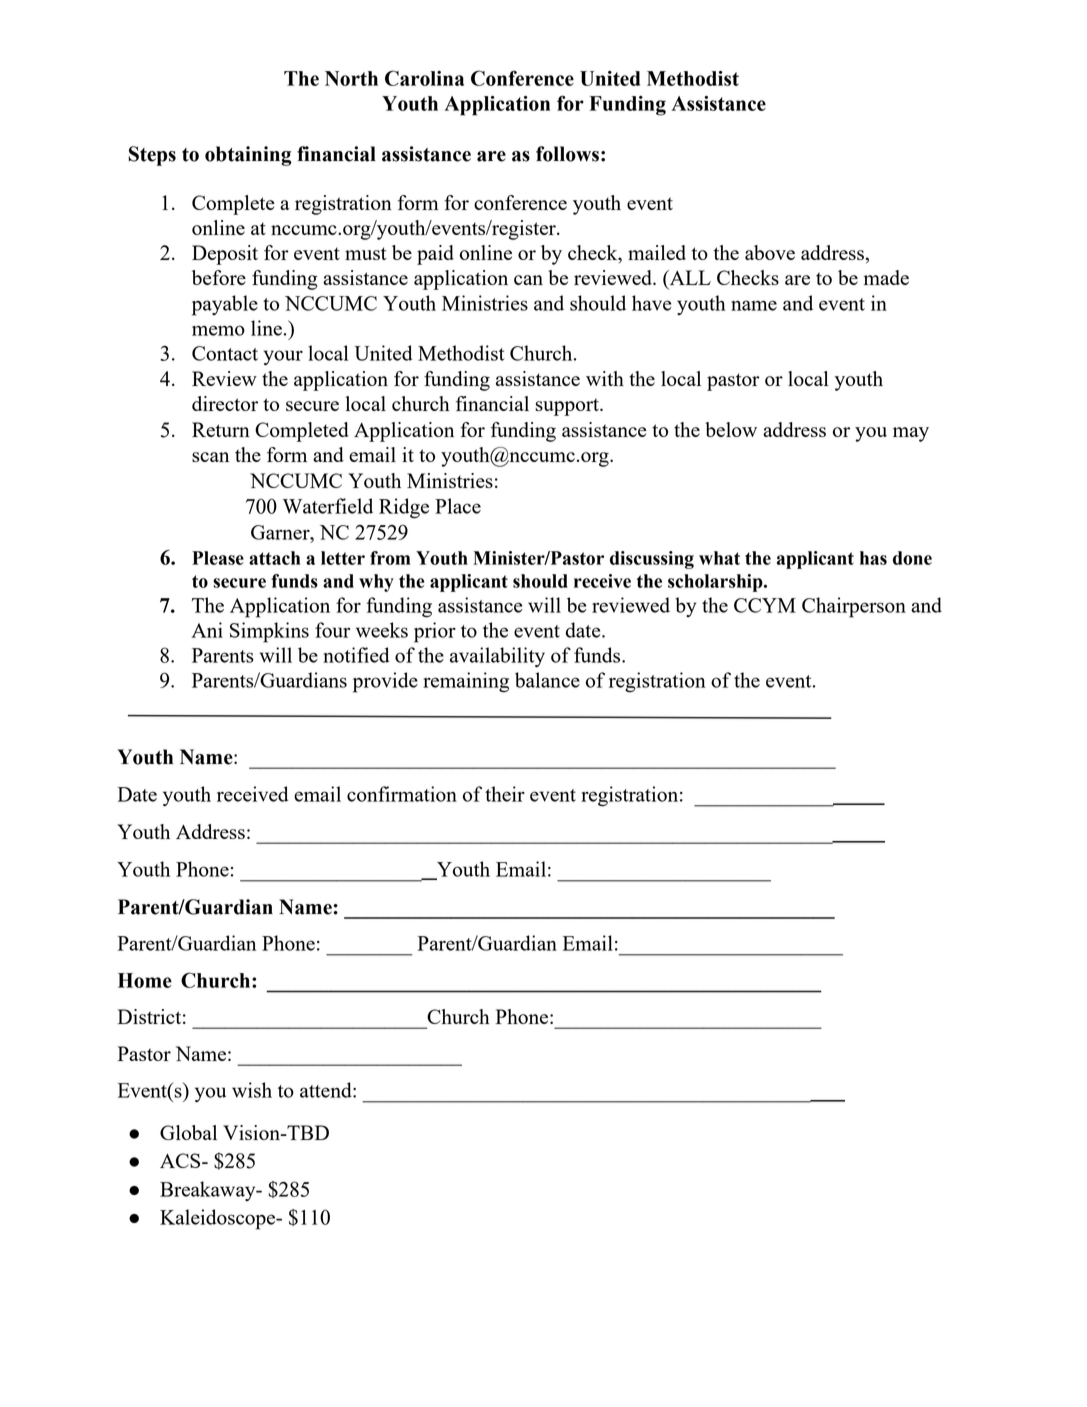 This screenshot has width=1087, height=1407. What do you see at coordinates (547, 680) in the screenshot?
I see `balance` at bounding box center [547, 680].
